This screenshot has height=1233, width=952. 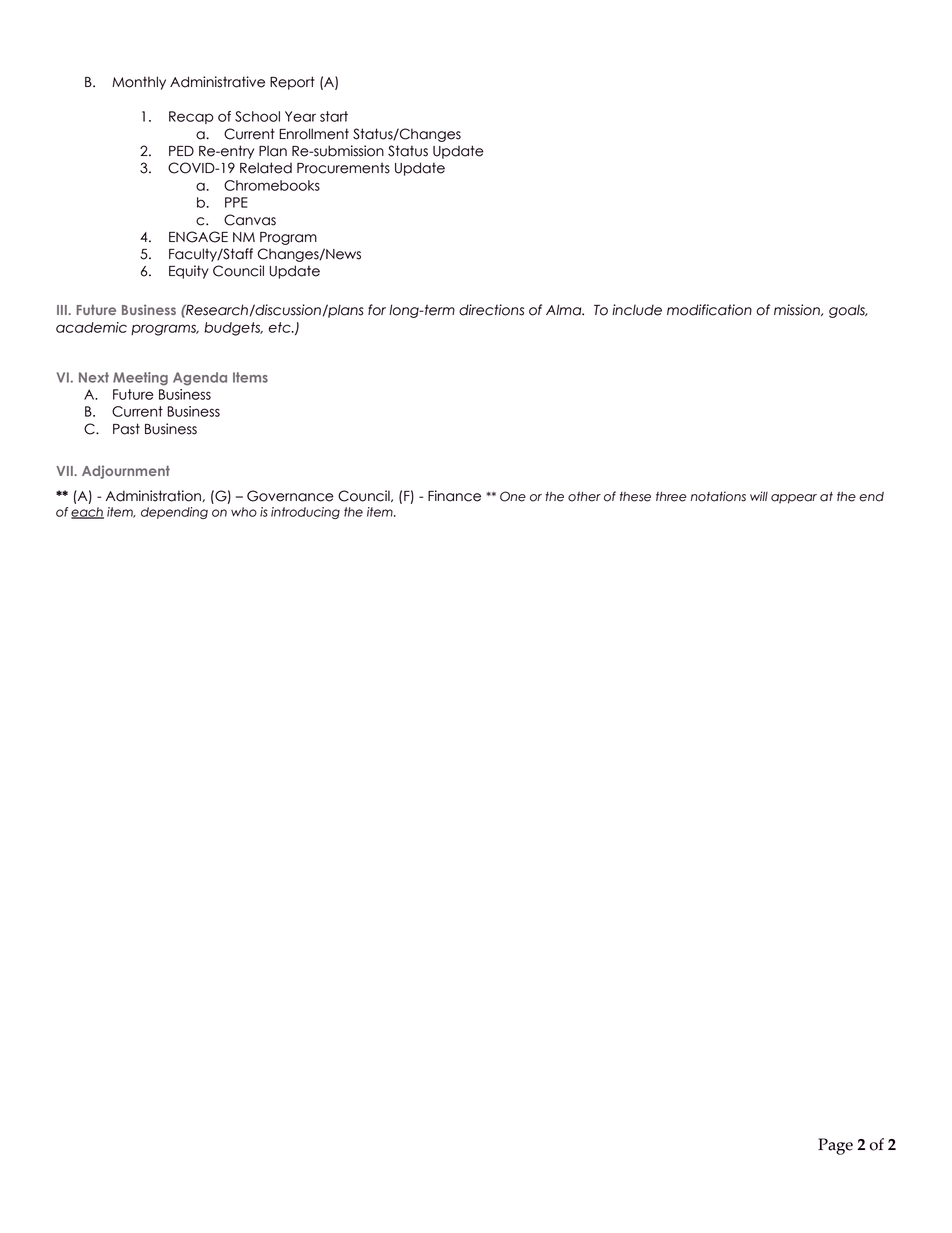 I want to click on depending, so click(x=174, y=513).
